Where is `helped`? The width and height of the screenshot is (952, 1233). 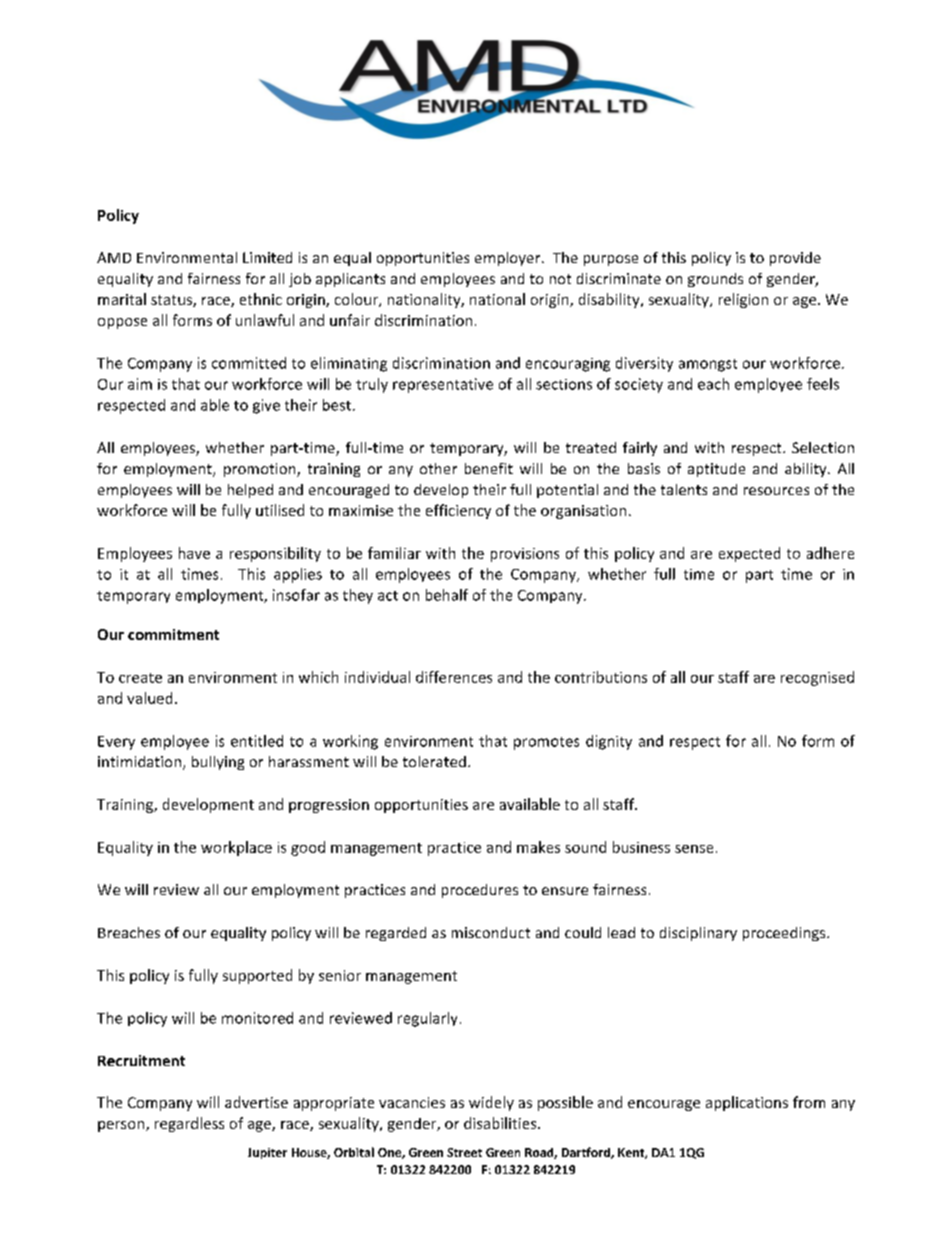 helped is located at coordinates (250, 491).
